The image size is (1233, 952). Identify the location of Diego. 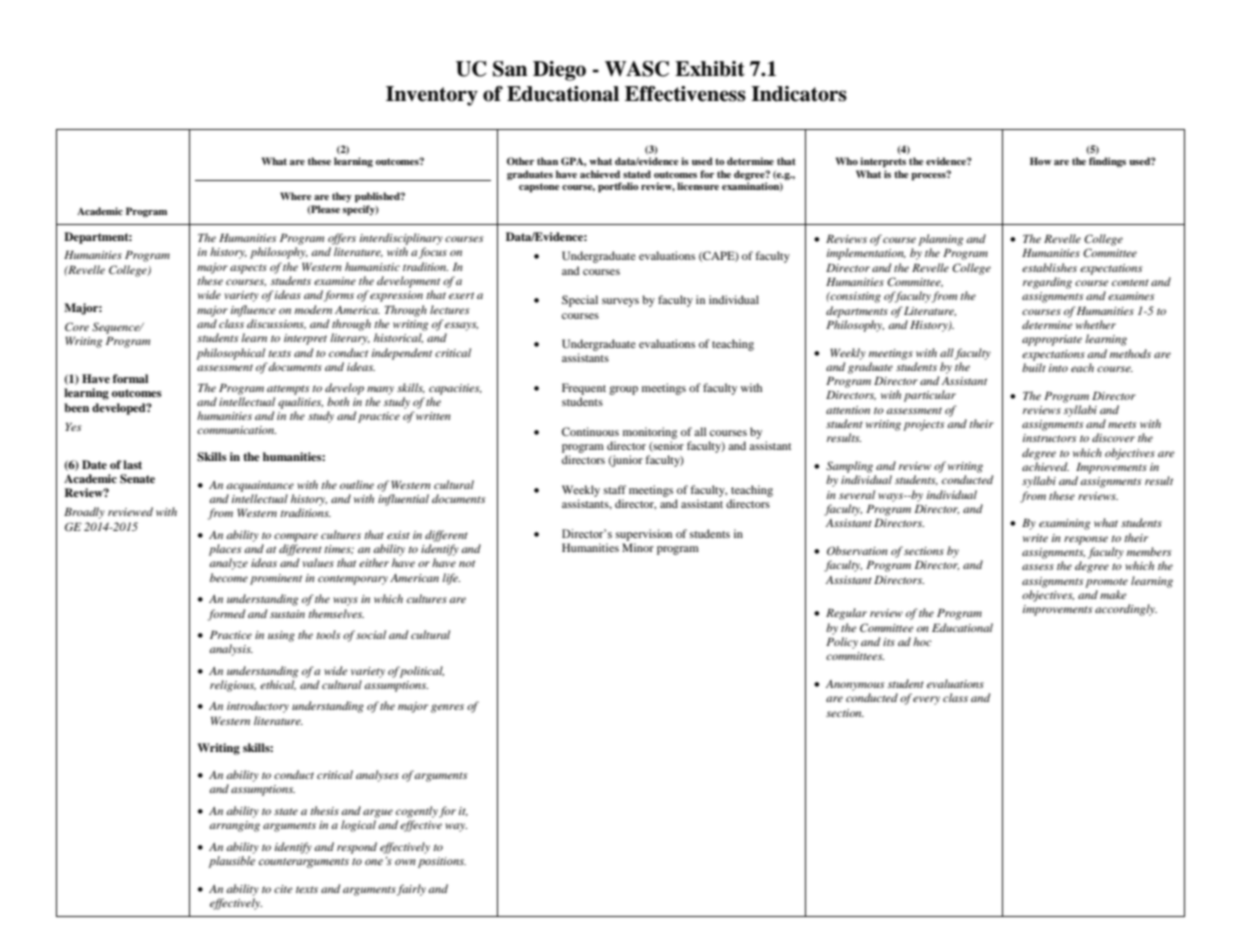
(559, 71).
